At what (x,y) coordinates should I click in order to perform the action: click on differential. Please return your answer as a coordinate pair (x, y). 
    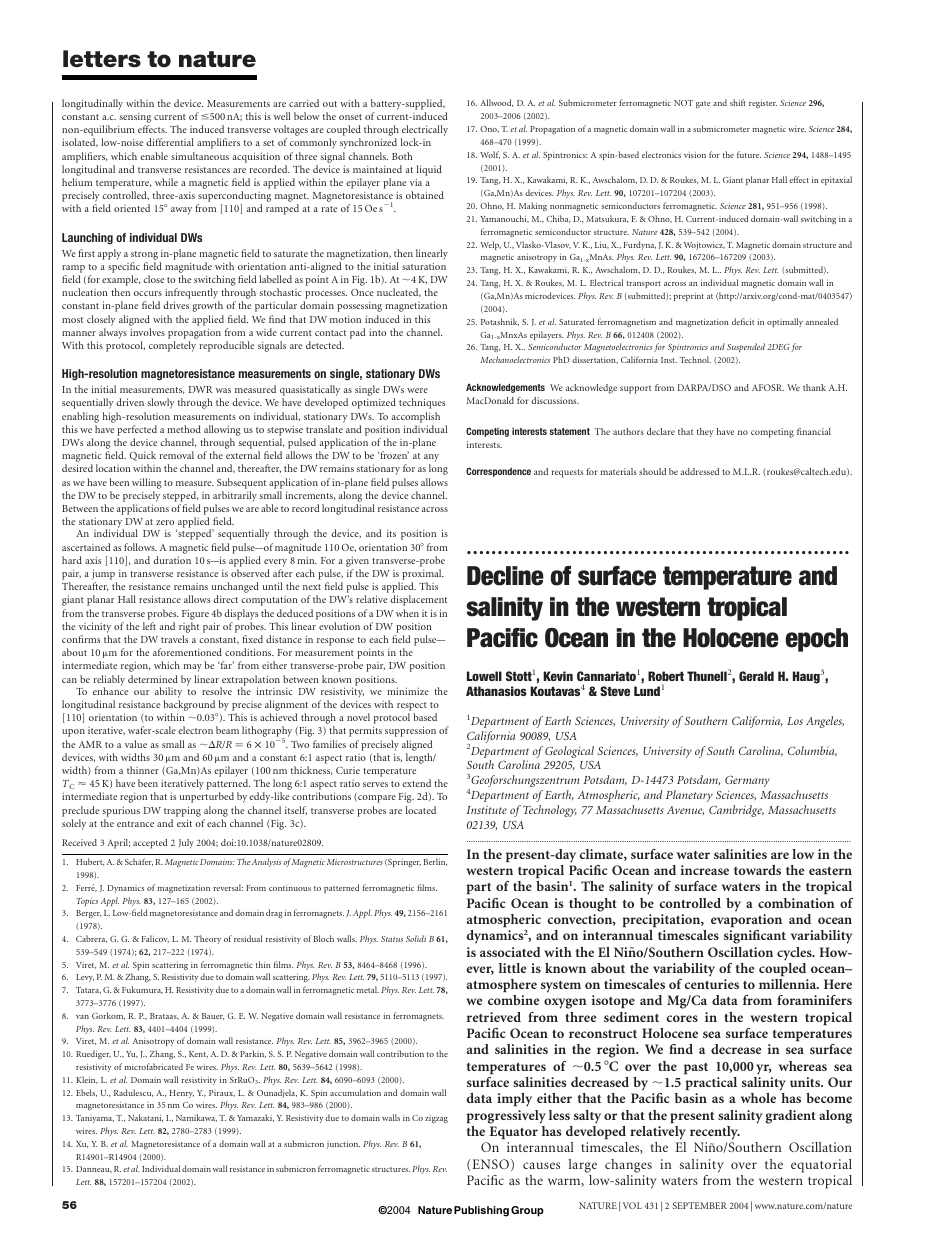
    Looking at the image, I should click on (170, 142).
